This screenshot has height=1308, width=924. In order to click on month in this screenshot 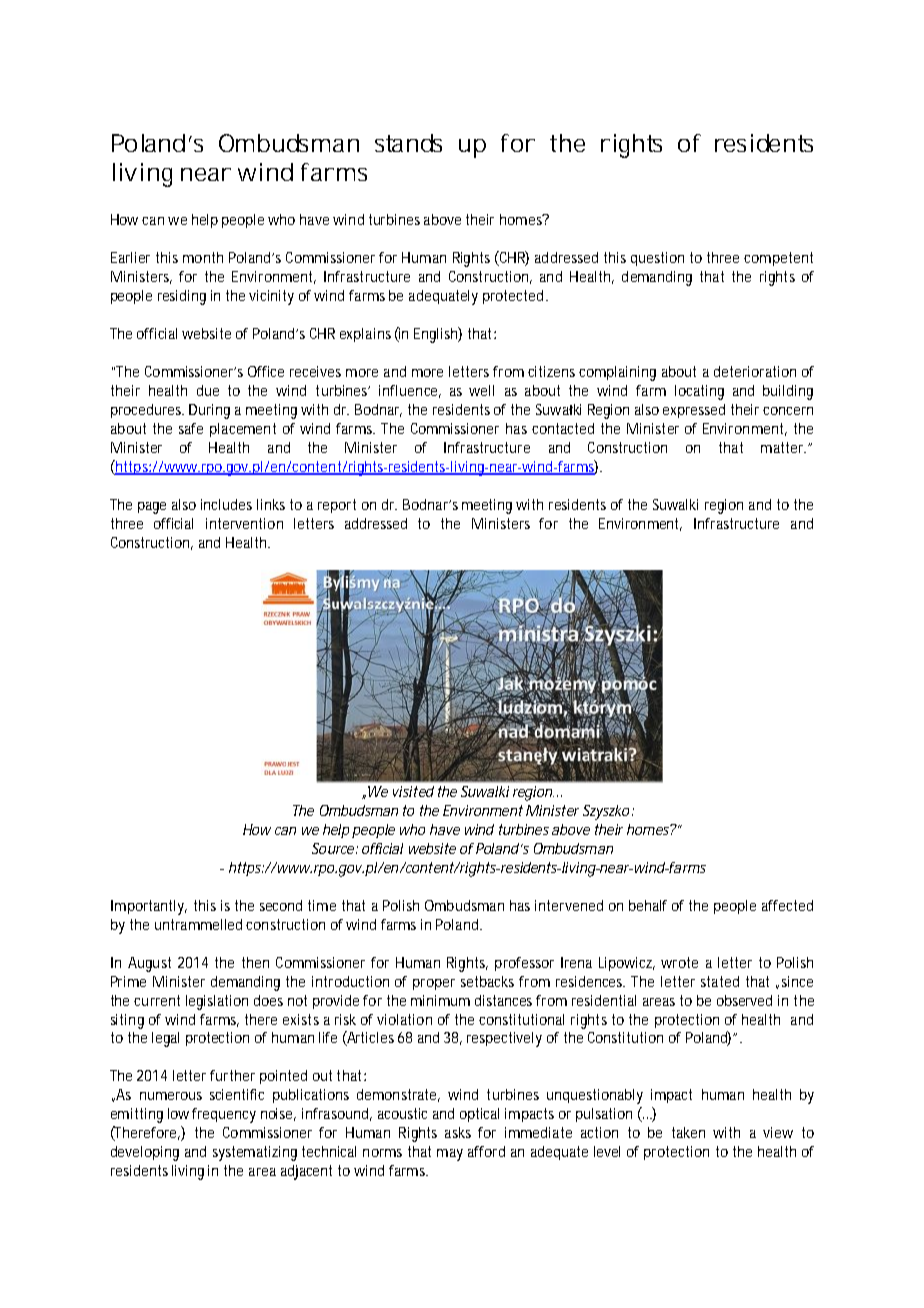, I will do `click(203, 257)`.
